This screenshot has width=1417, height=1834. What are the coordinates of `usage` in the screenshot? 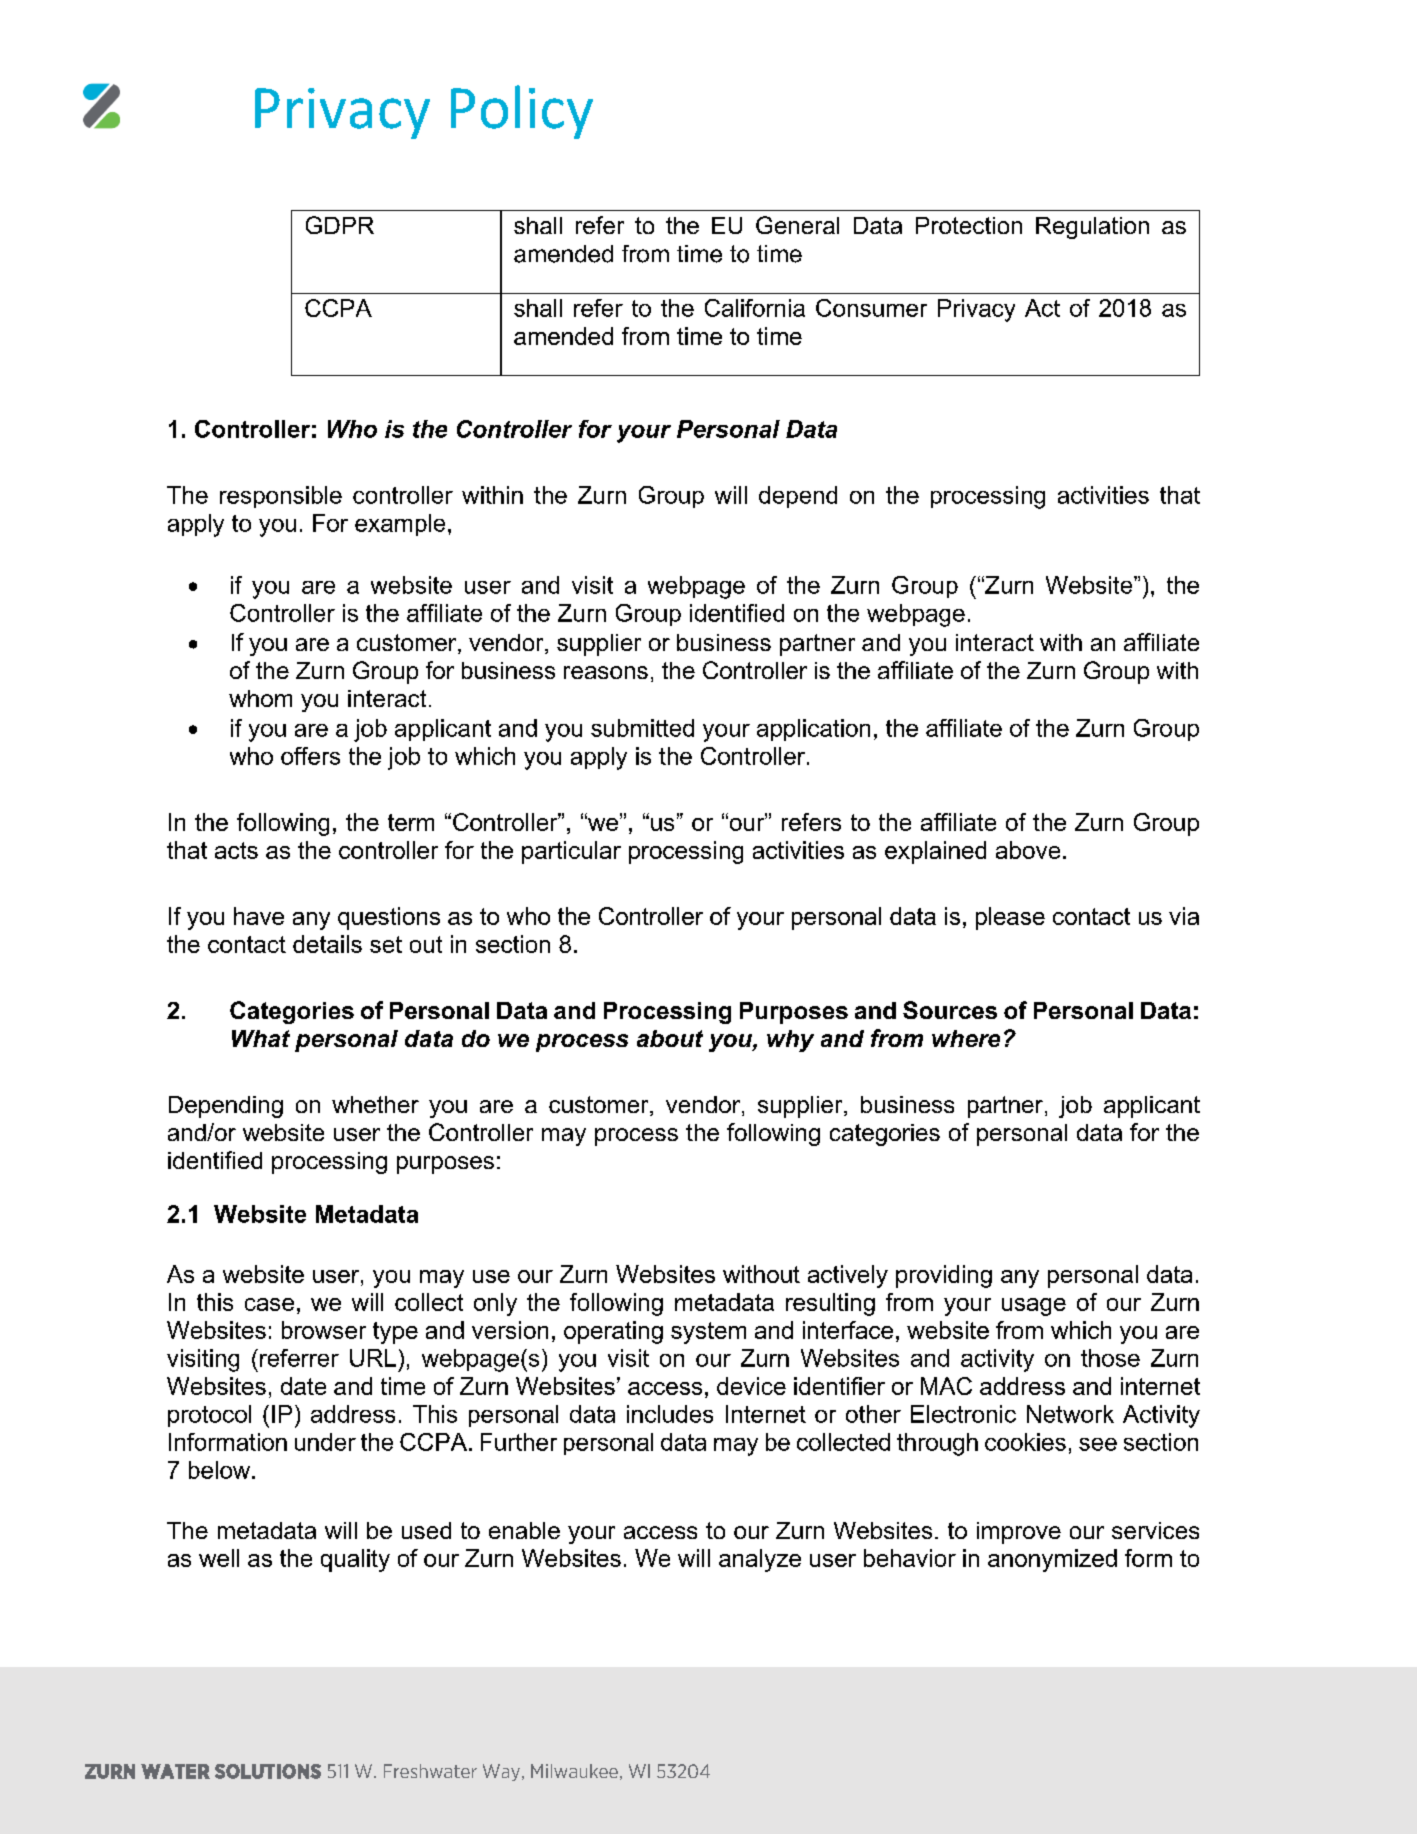 It's located at (1034, 1307).
